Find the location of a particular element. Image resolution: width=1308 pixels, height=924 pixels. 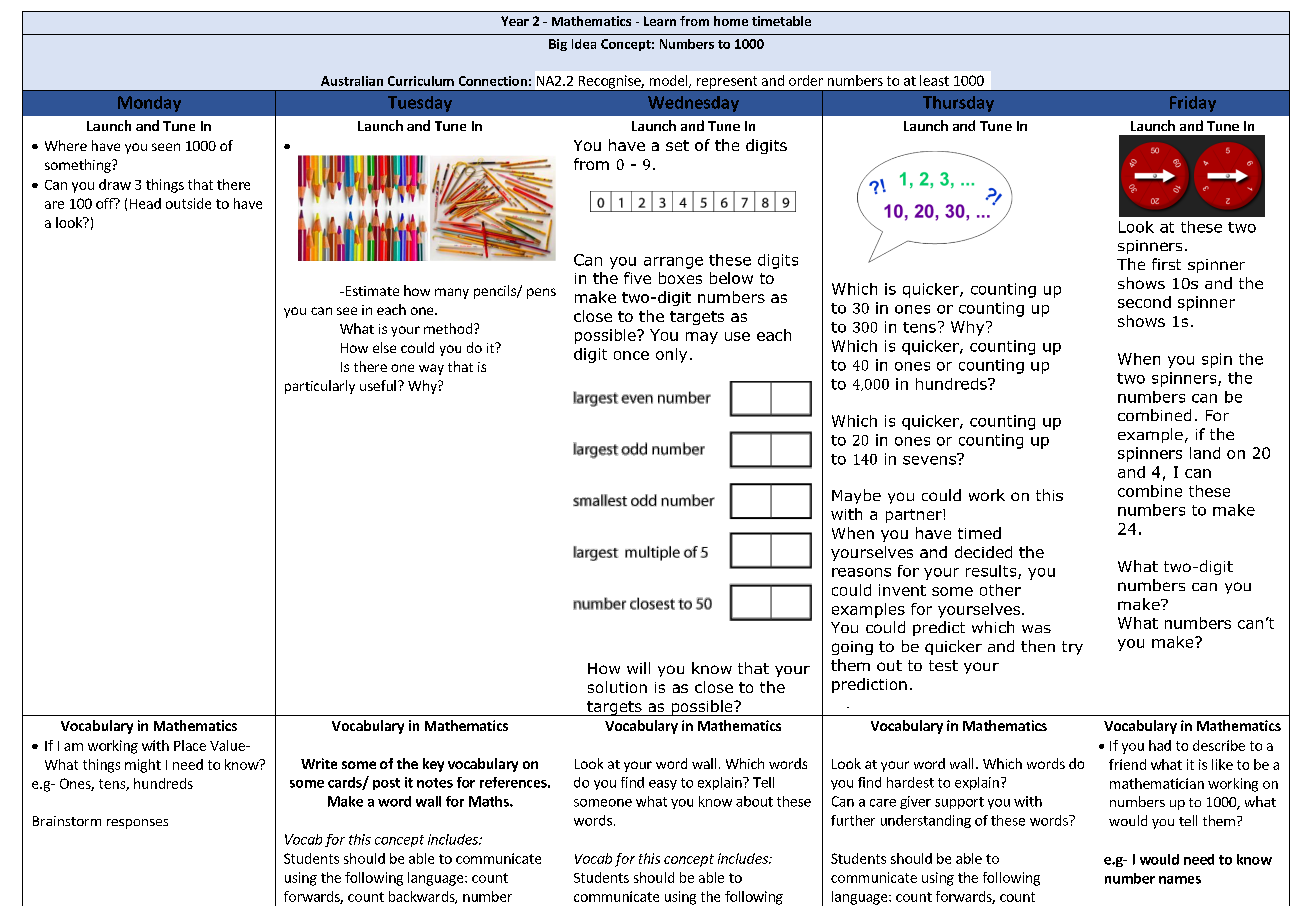

particularly is located at coordinates (320, 387).
